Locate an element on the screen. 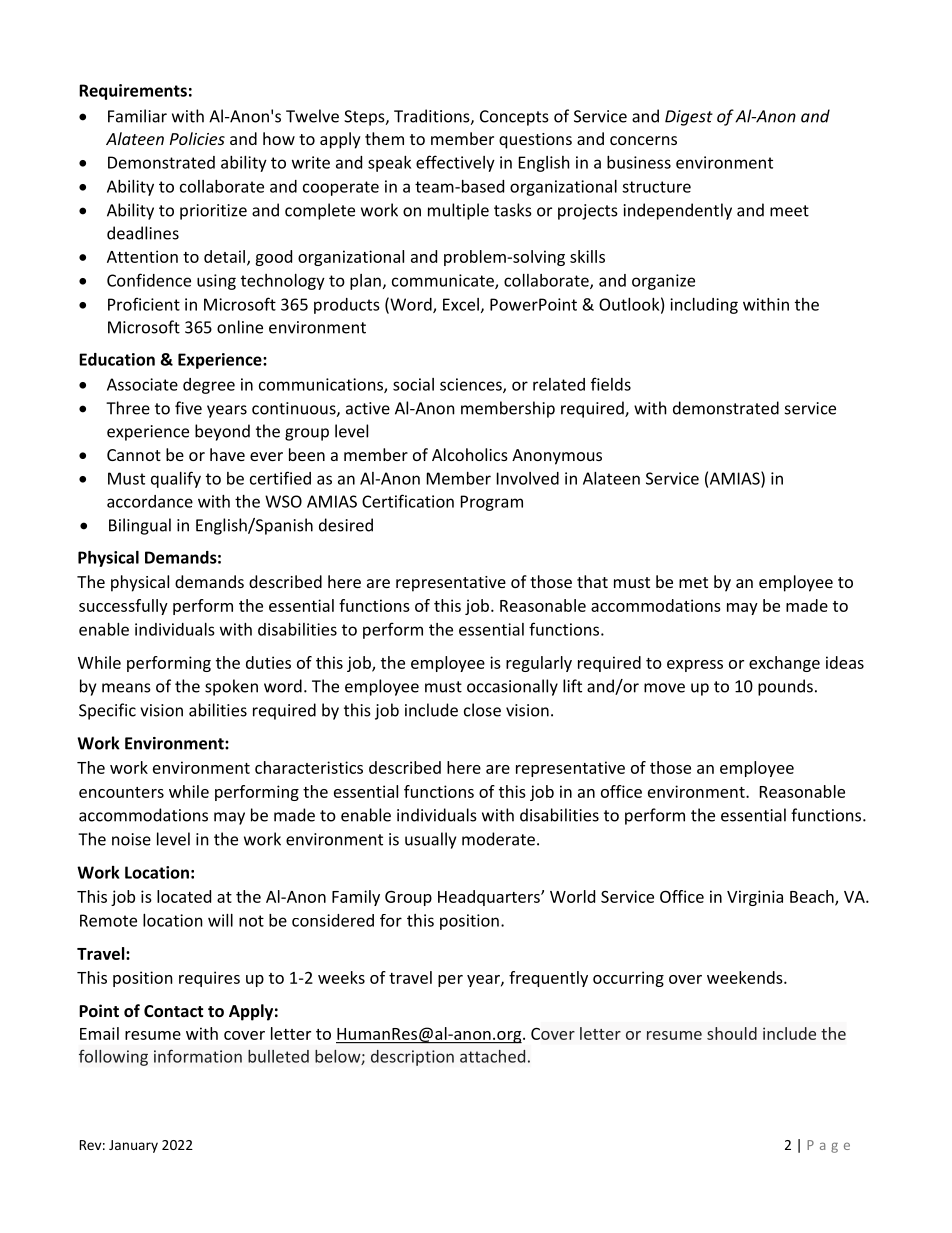  sciences is located at coordinates (472, 385).
